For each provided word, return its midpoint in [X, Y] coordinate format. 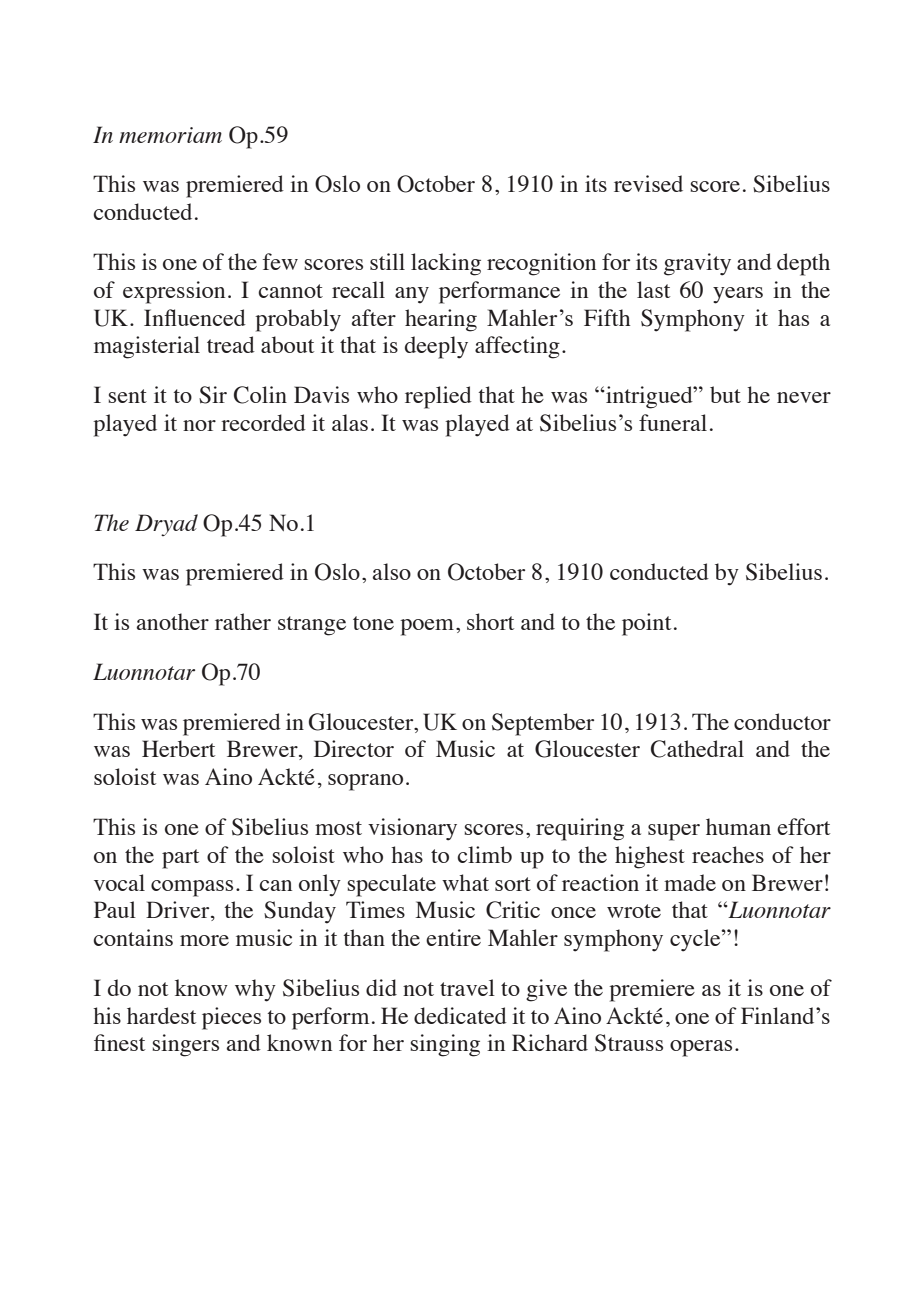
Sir [213, 395]
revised [648, 183]
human [738, 826]
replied [438, 397]
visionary [412, 829]
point [646, 624]
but [725, 394]
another [173, 621]
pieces [231, 1018]
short [490, 621]
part [180, 859]
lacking [446, 264]
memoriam [170, 135]
